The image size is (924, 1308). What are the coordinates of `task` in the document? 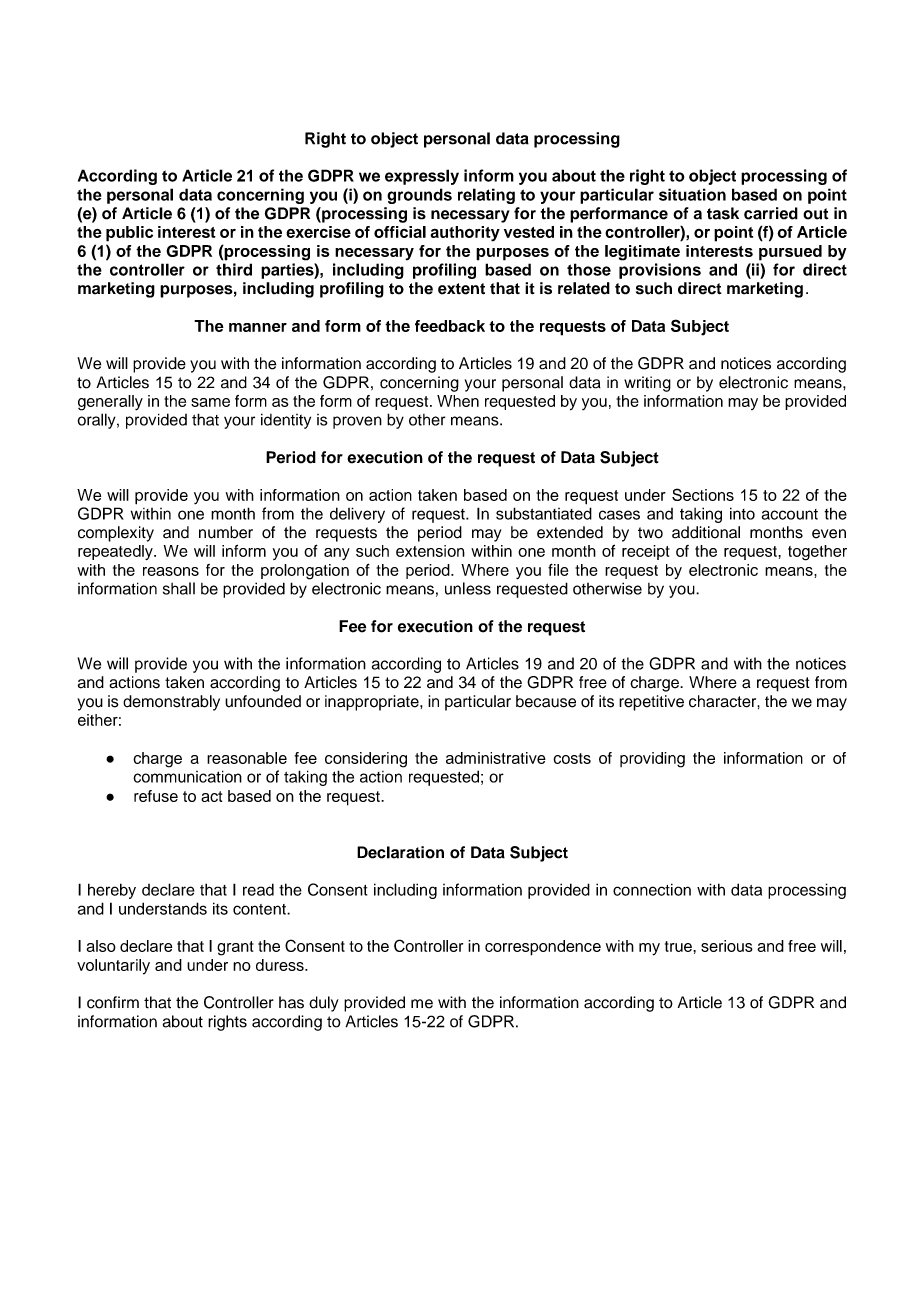 It's located at (723, 213).
